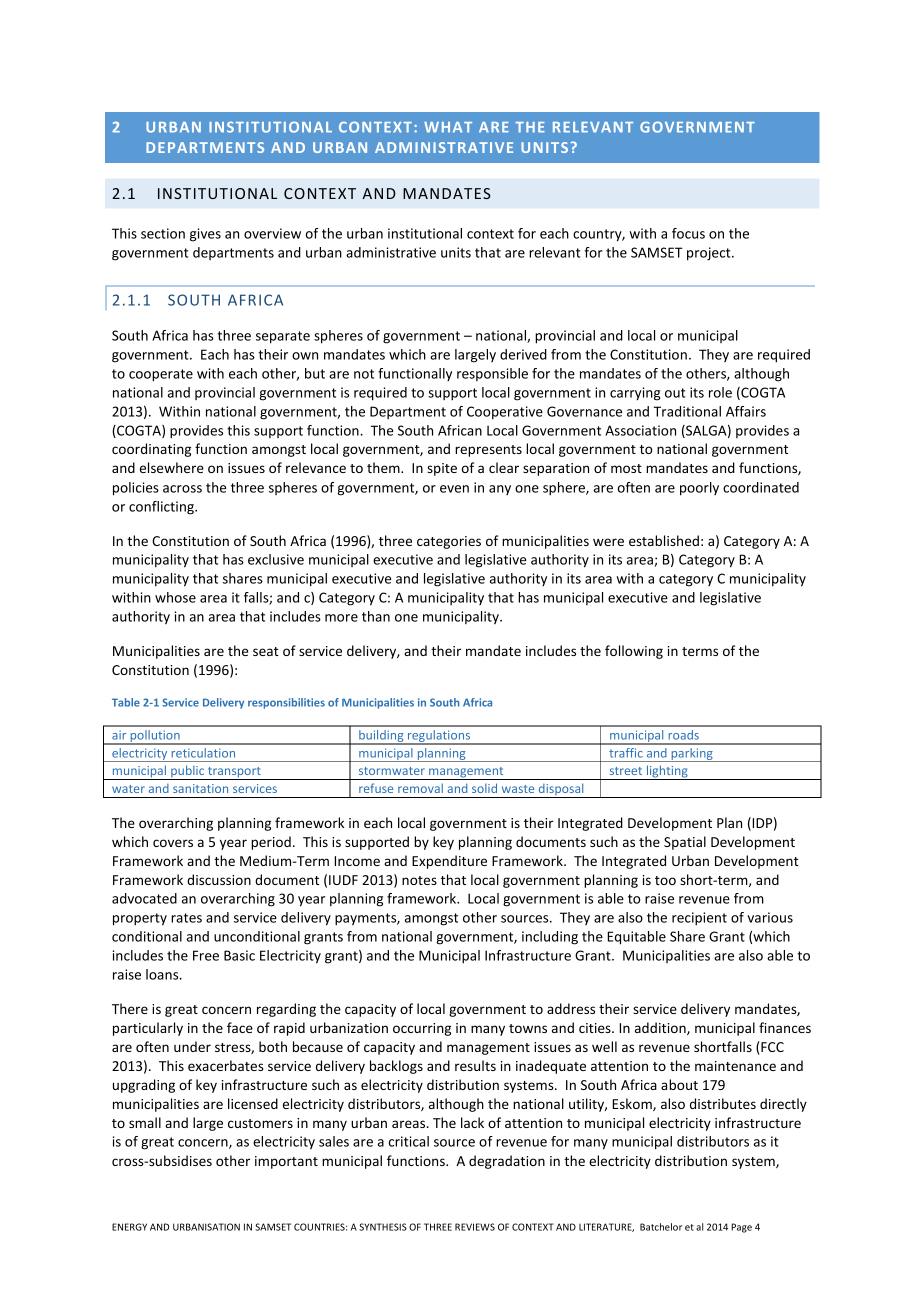 This screenshot has width=924, height=1308. Describe the element at coordinates (449, 542) in the screenshot. I see `categories` at that location.
